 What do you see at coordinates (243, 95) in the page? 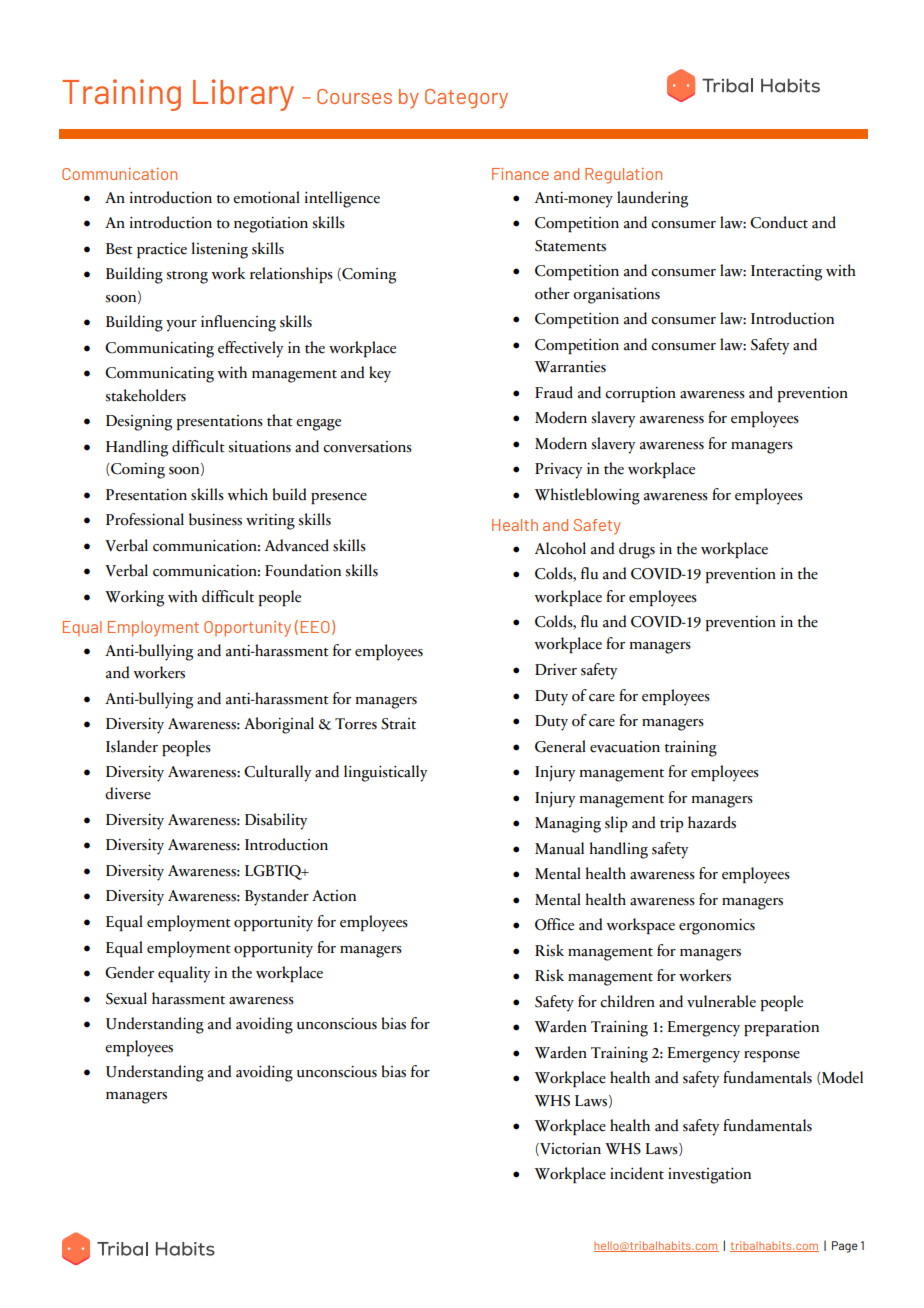
I see `Library` at bounding box center [243, 95].
